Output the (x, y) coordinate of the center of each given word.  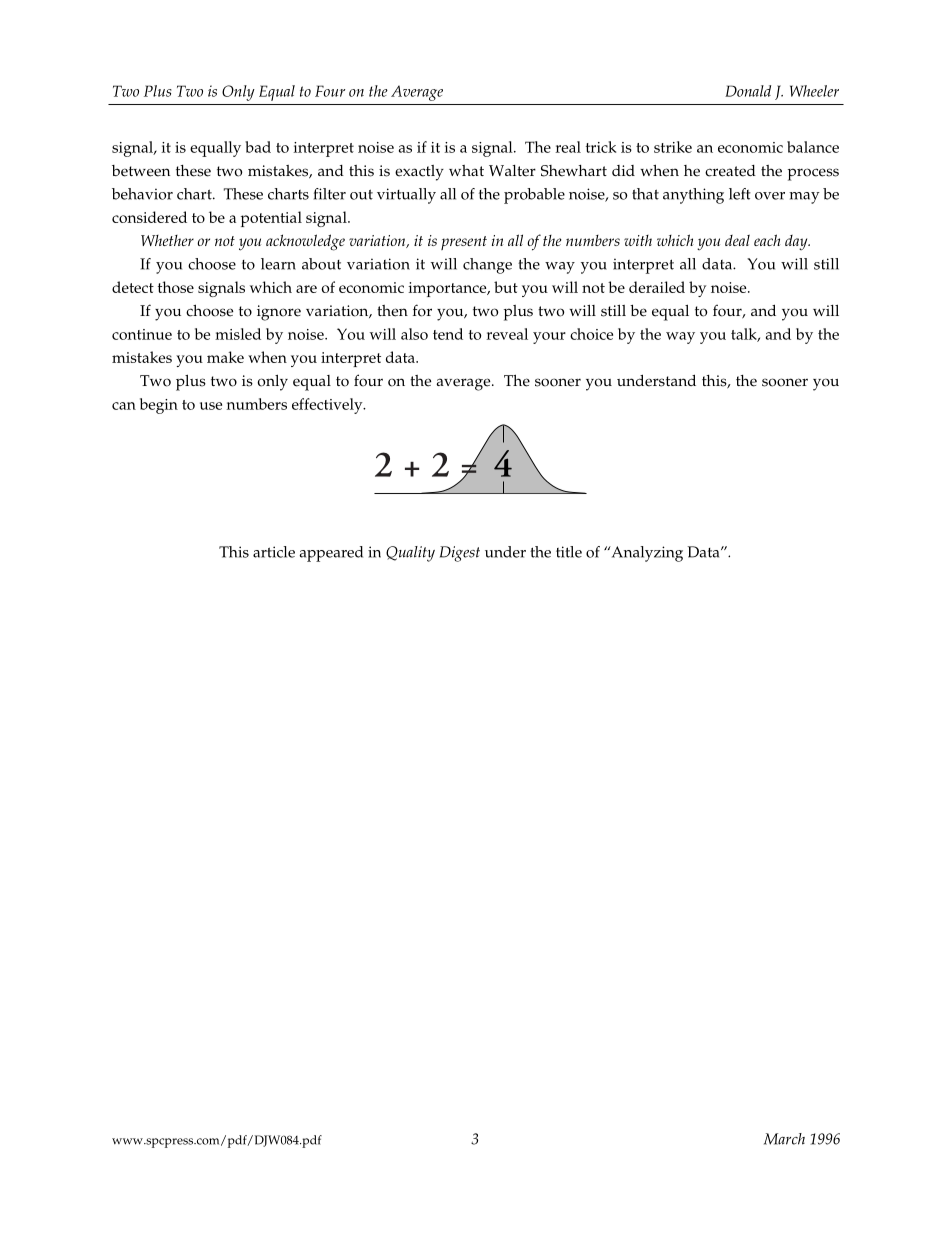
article (274, 552)
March (784, 1139)
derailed (657, 287)
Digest (460, 554)
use (211, 406)
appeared (331, 554)
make (225, 357)
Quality (410, 554)
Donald (748, 91)
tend (448, 334)
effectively (328, 406)
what (466, 170)
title (569, 552)
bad (258, 147)
